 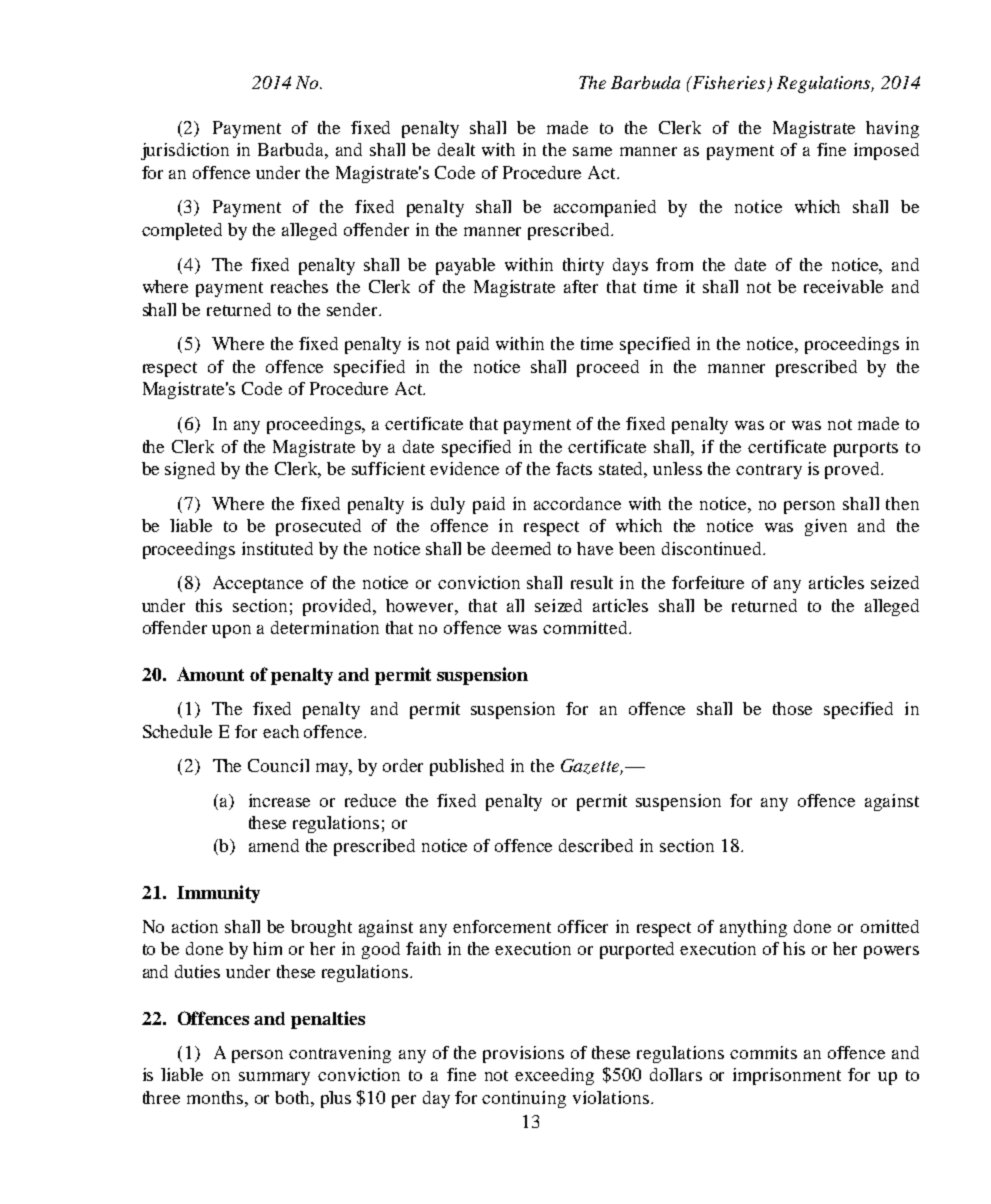 What do you see at coordinates (185, 151) in the screenshot?
I see `jurisdiction` at bounding box center [185, 151].
